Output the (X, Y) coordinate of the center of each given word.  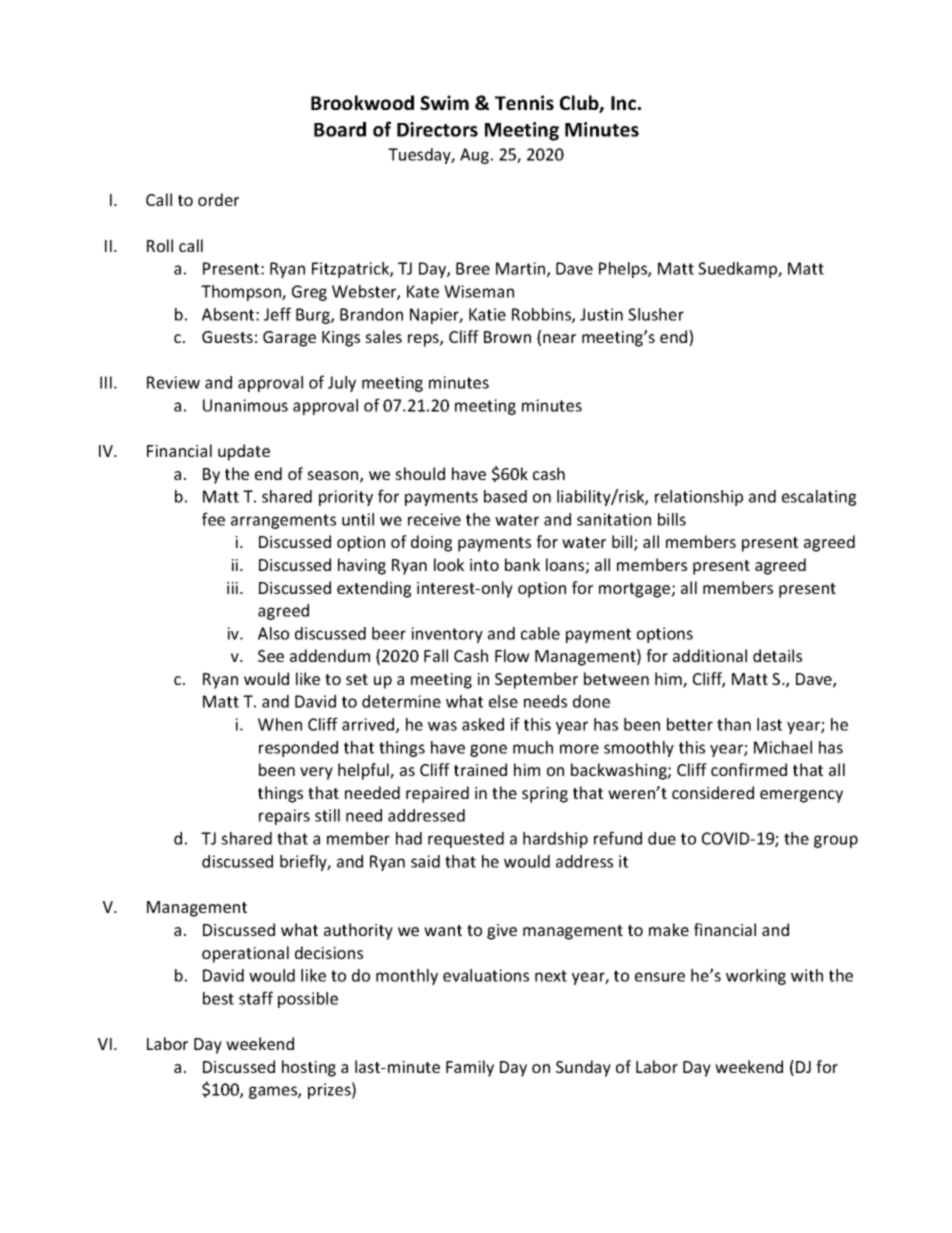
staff (256, 998)
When (280, 724)
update (244, 452)
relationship (699, 498)
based (505, 496)
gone (488, 750)
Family (470, 1068)
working (756, 977)
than (734, 724)
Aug (476, 156)
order (218, 199)
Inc (623, 103)
